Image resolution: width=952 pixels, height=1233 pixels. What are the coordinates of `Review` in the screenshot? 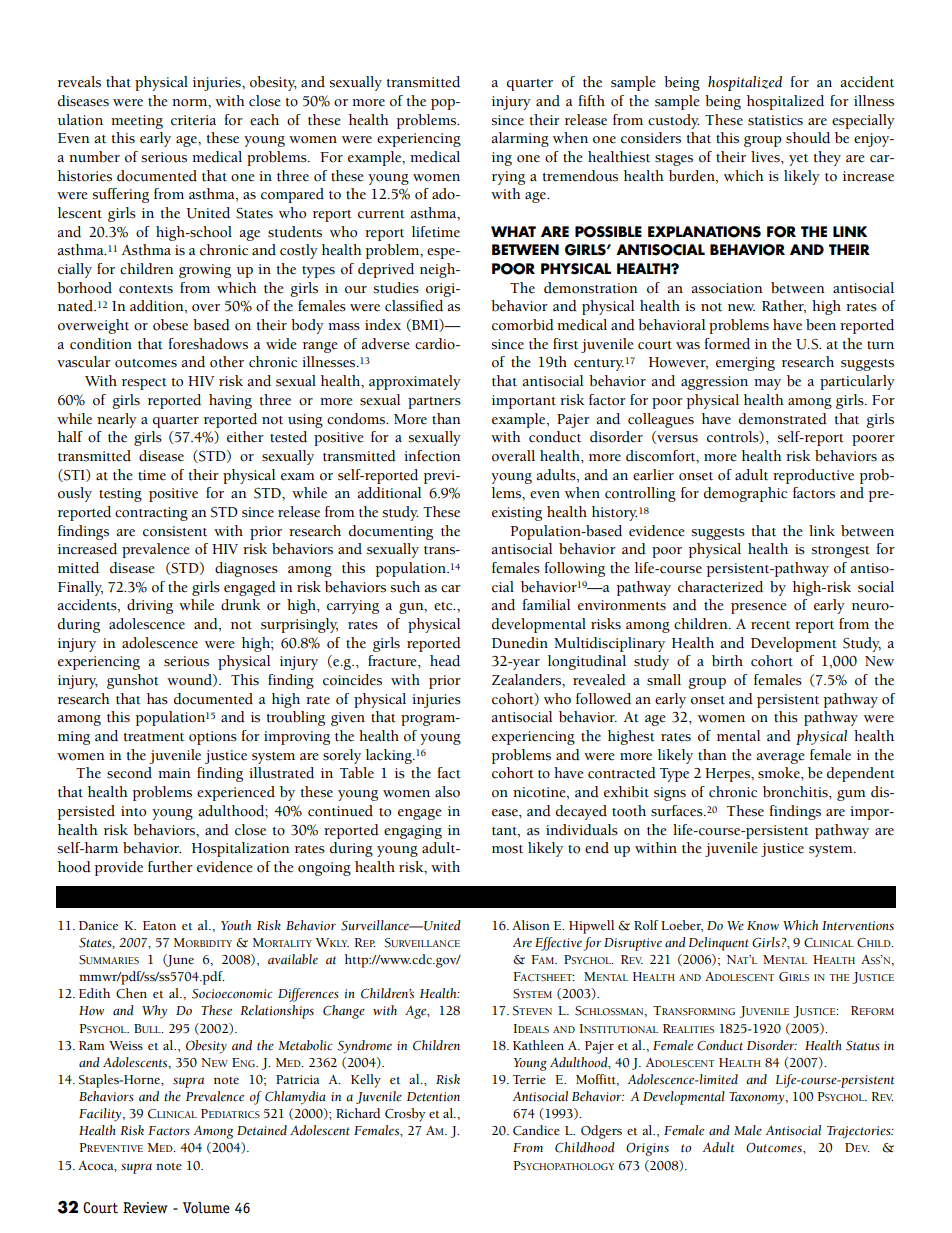 It's located at (145, 1208).
